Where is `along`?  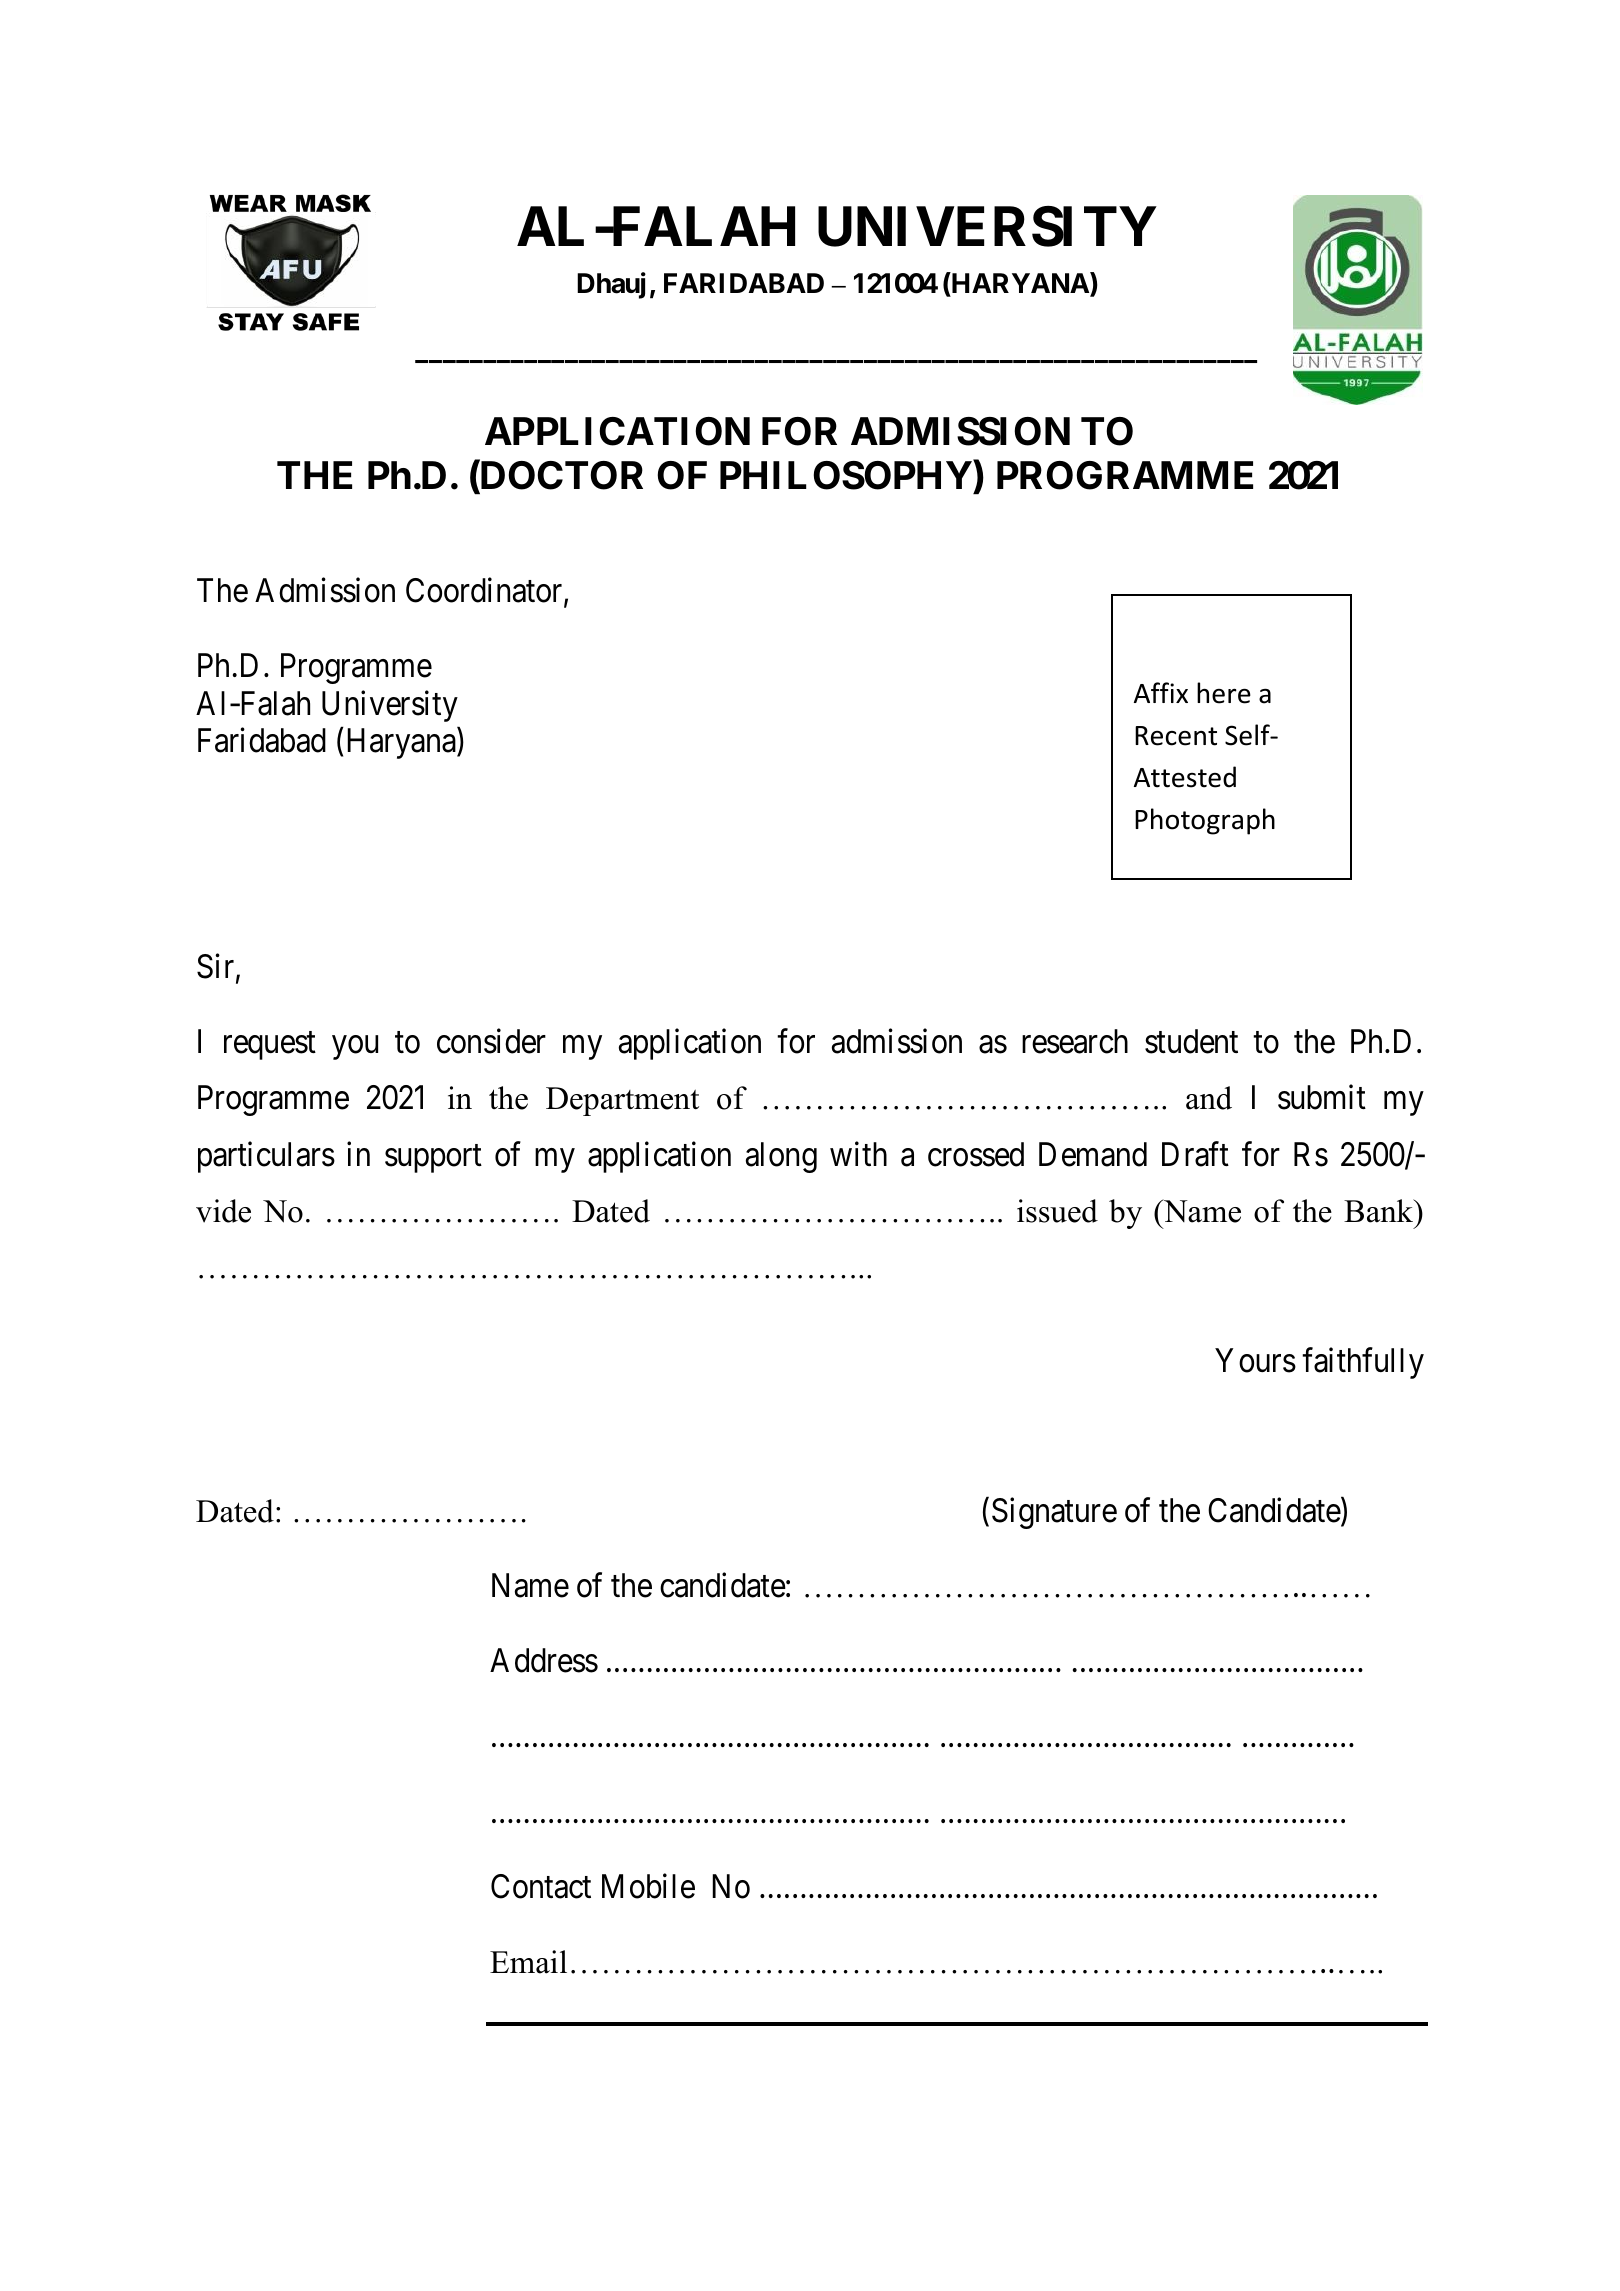
along is located at coordinates (781, 1157).
